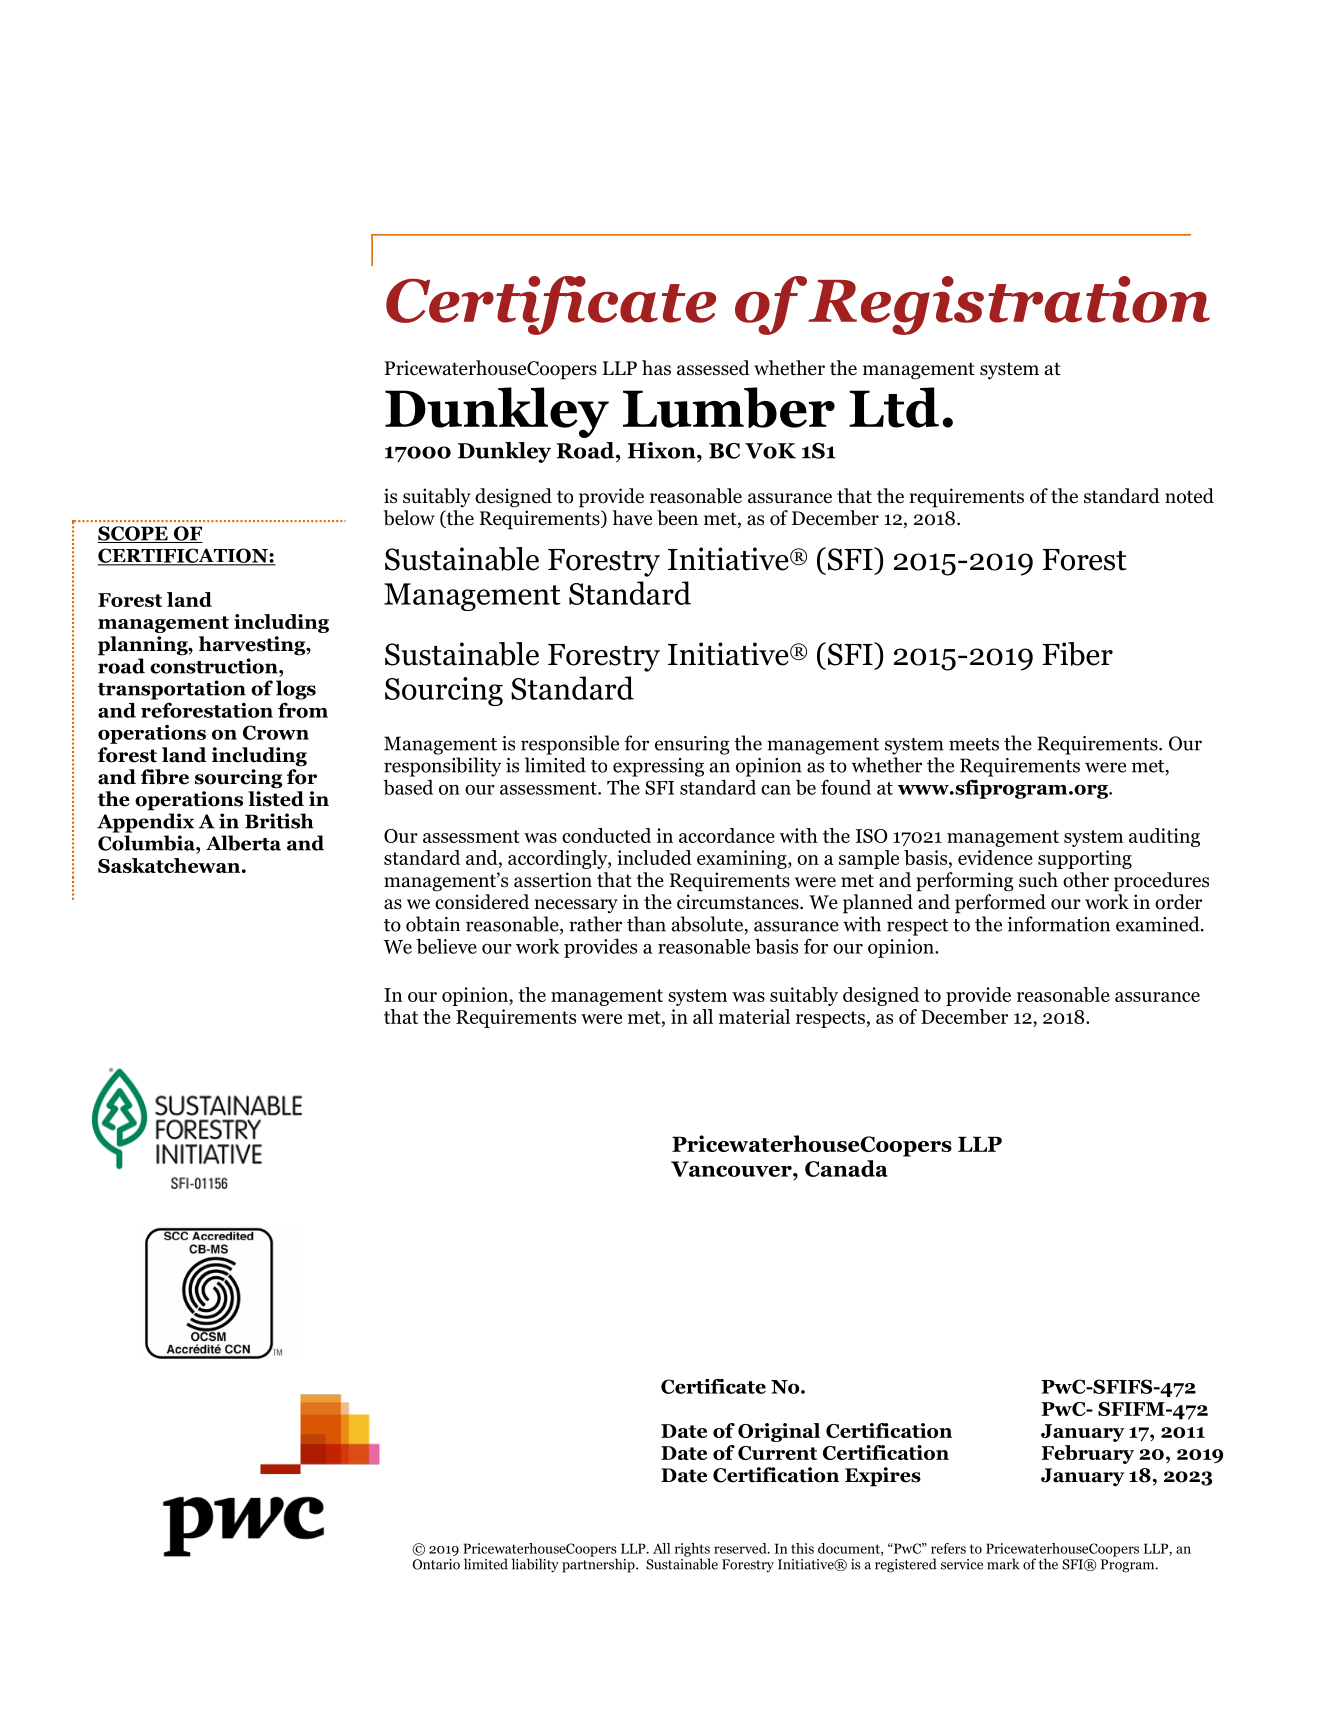 This screenshot has width=1326, height=1716. I want to click on Ontario, so click(436, 1564).
